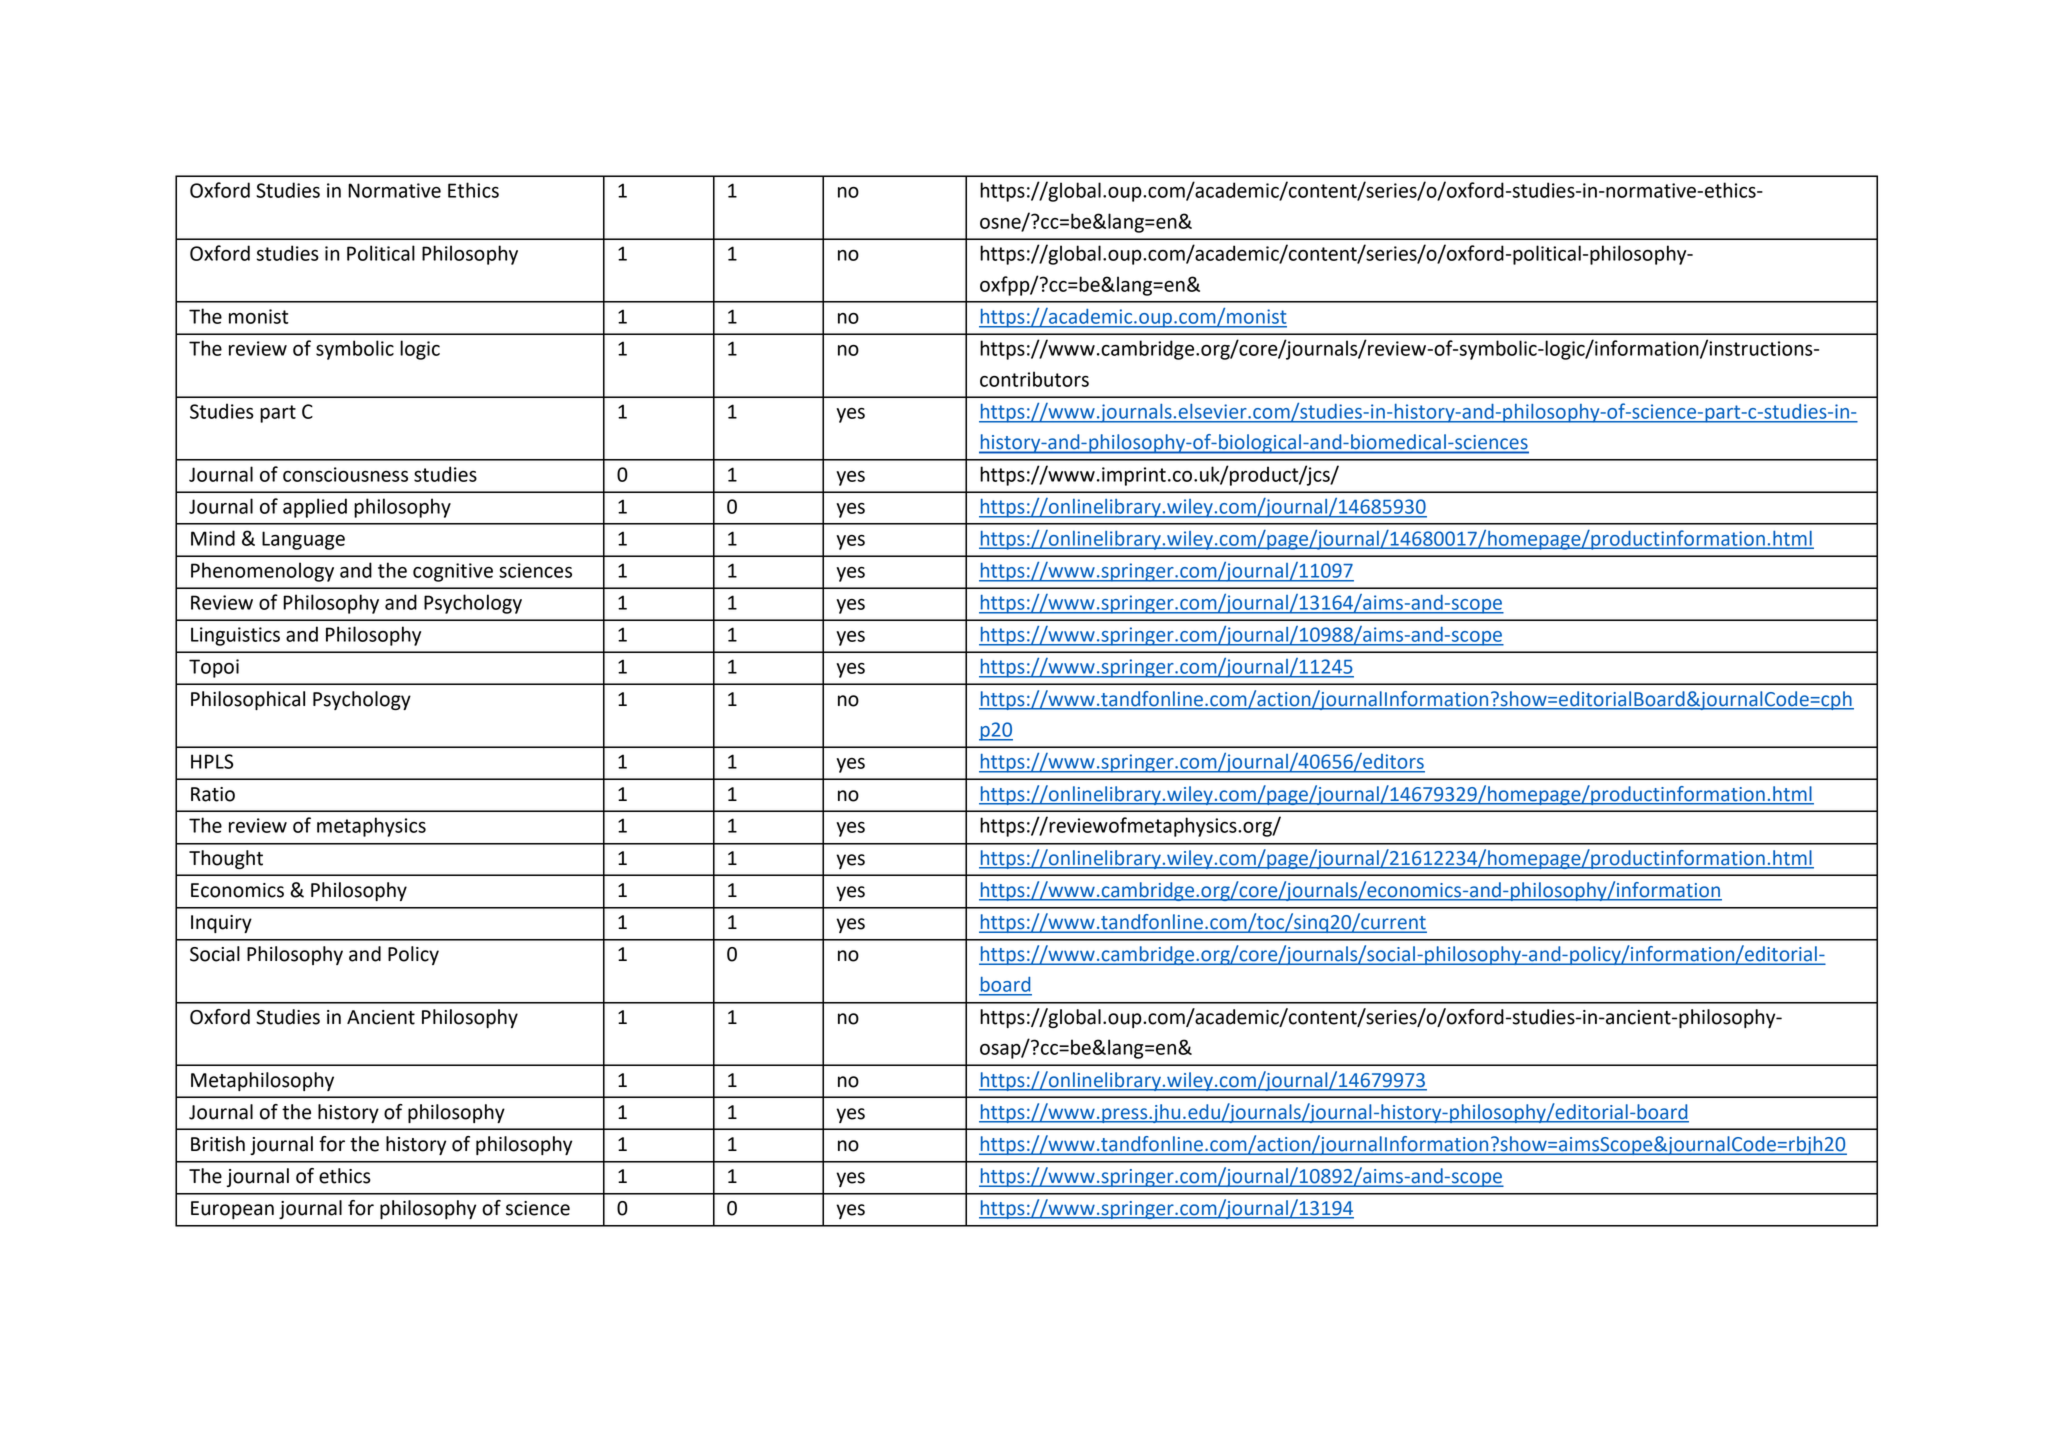  What do you see at coordinates (221, 924) in the screenshot?
I see `Inquiry` at bounding box center [221, 924].
